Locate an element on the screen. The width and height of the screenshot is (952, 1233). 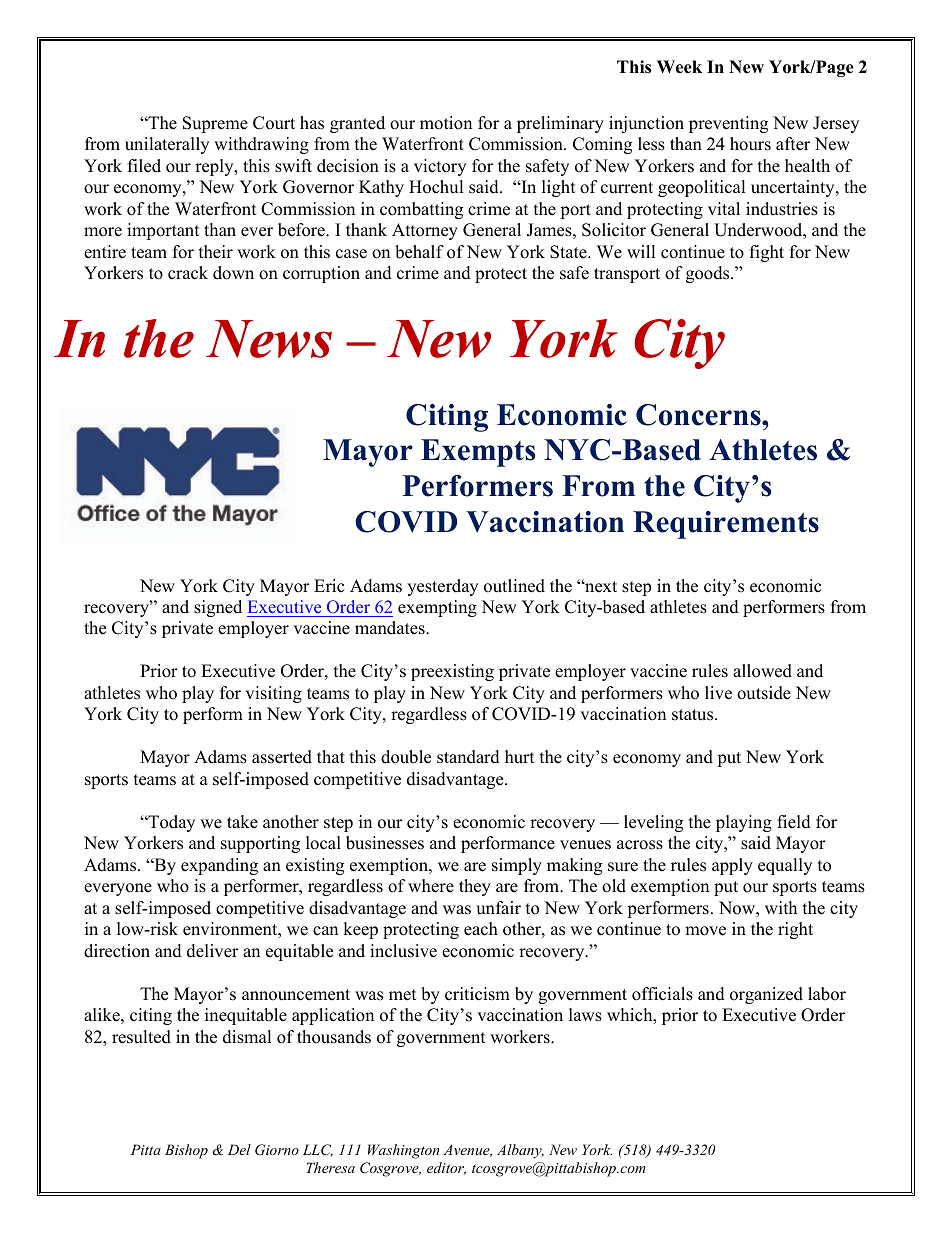
LLC is located at coordinates (318, 1150).
